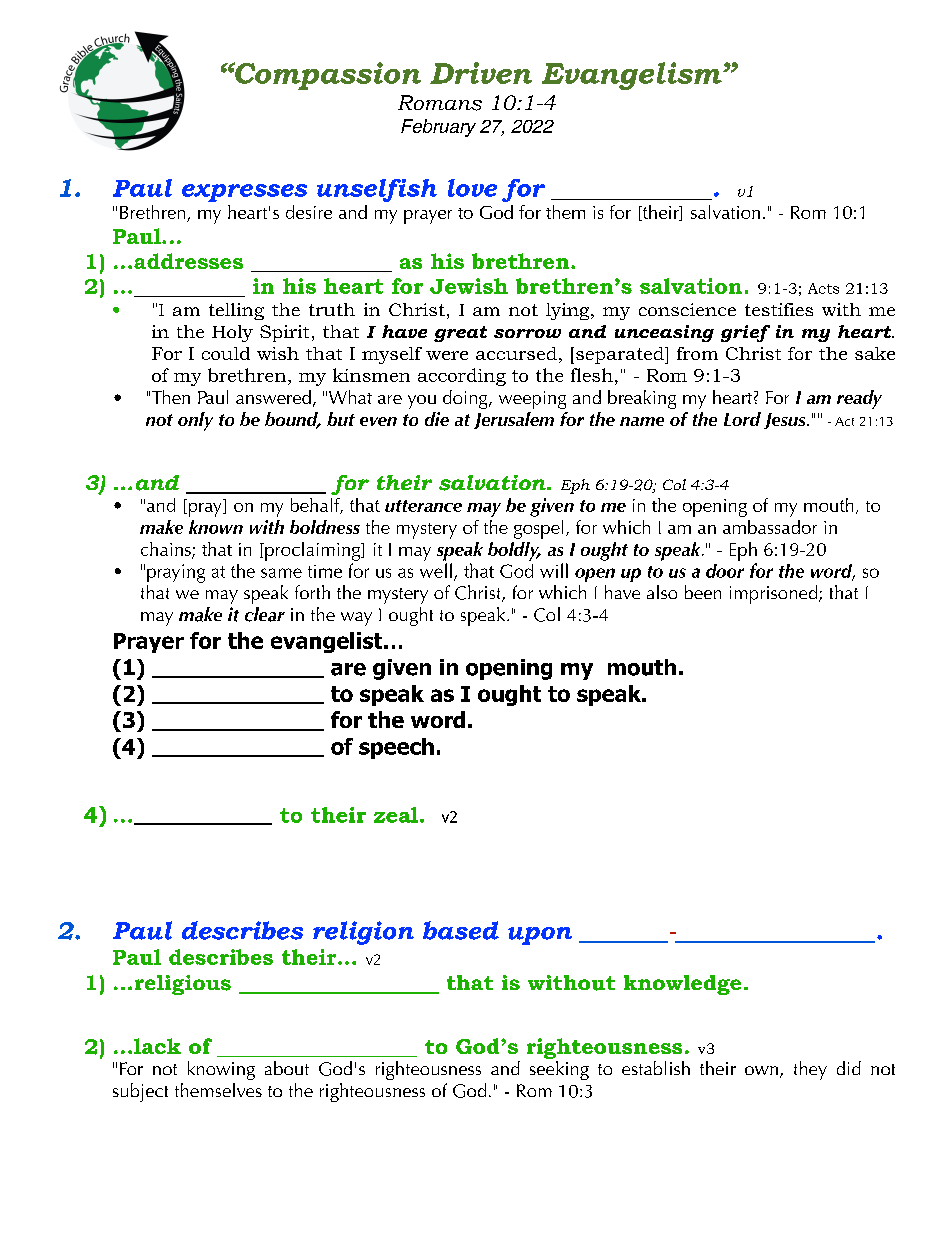 This image has width=952, height=1233. I want to click on they, so click(810, 1070).
